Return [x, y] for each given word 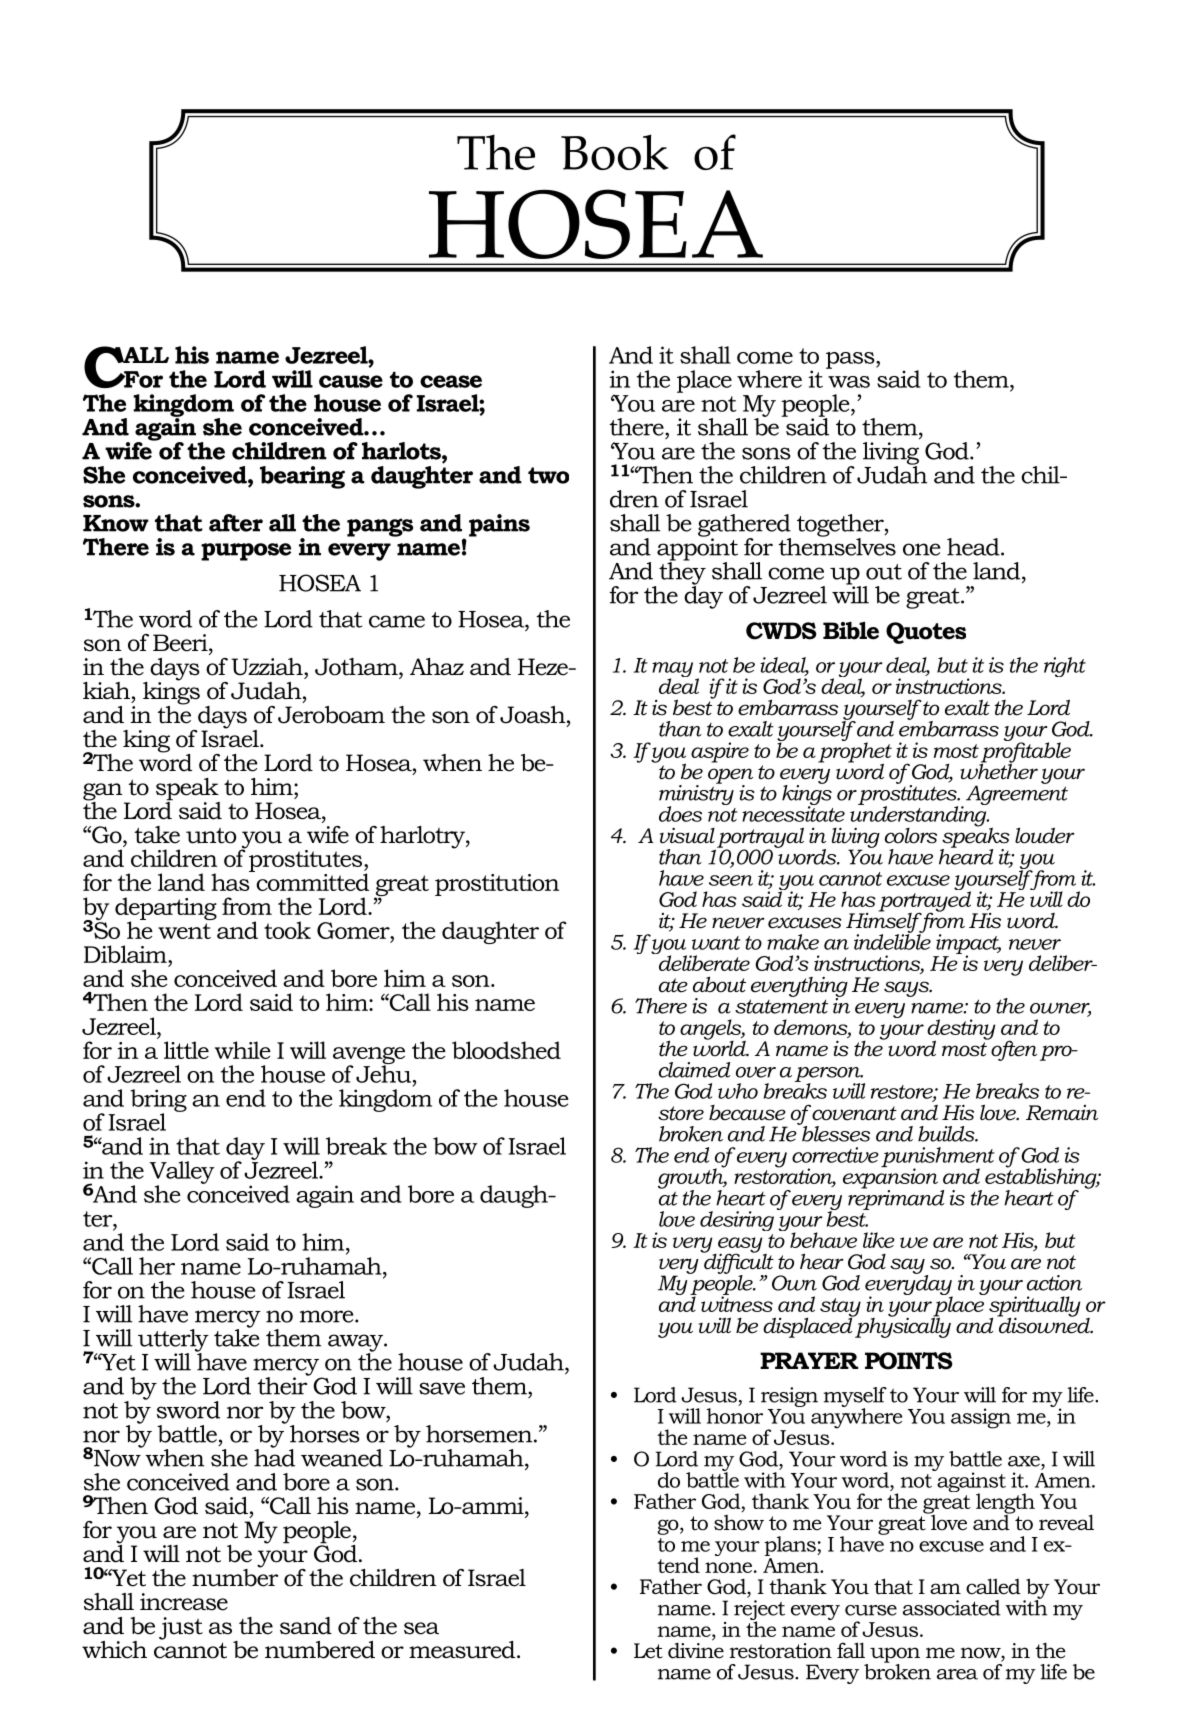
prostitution [497, 885]
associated [952, 1608]
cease [451, 381]
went [184, 931]
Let [648, 1651]
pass [851, 360]
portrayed [926, 901]
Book [615, 152]
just [181, 1628]
